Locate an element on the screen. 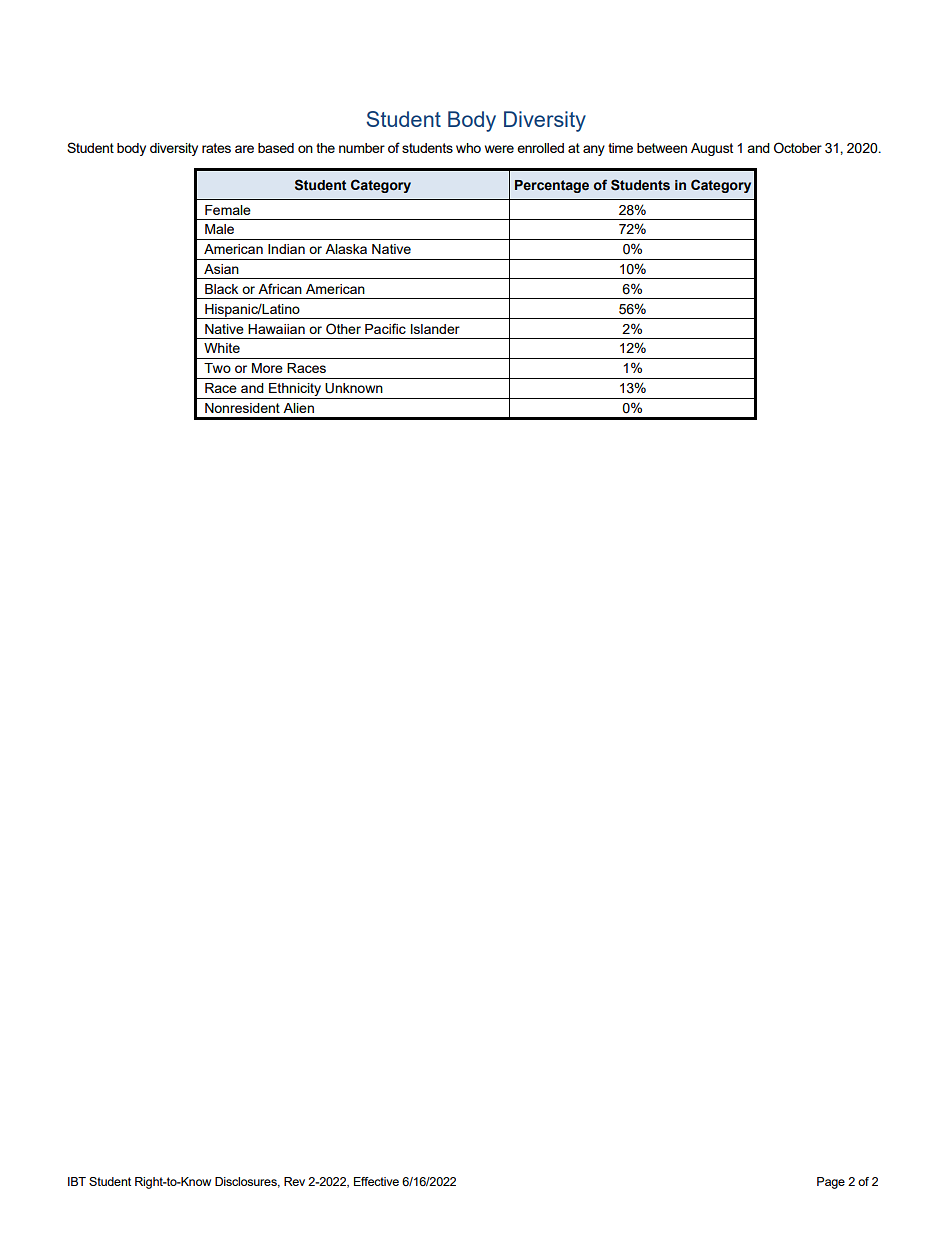 The width and height of the screenshot is (952, 1233). August is located at coordinates (712, 149).
